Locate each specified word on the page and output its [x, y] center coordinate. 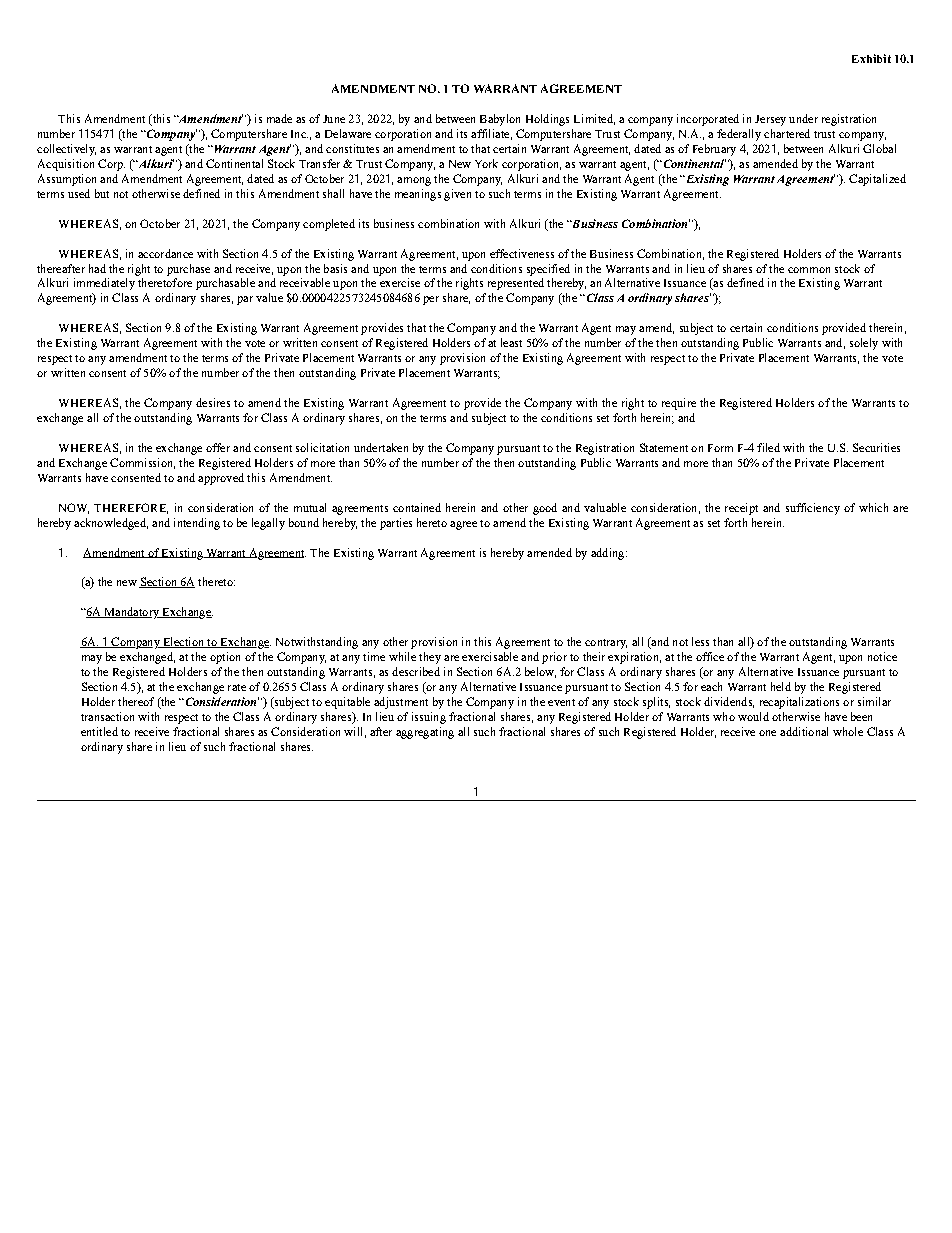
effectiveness [522, 253]
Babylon [500, 120]
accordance [165, 253]
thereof [136, 701]
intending [197, 524]
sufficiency [813, 509]
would [753, 716]
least [511, 342]
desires [213, 402]
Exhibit [871, 58]
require [679, 404]
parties [396, 524]
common [809, 270]
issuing [429, 718]
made [279, 118]
